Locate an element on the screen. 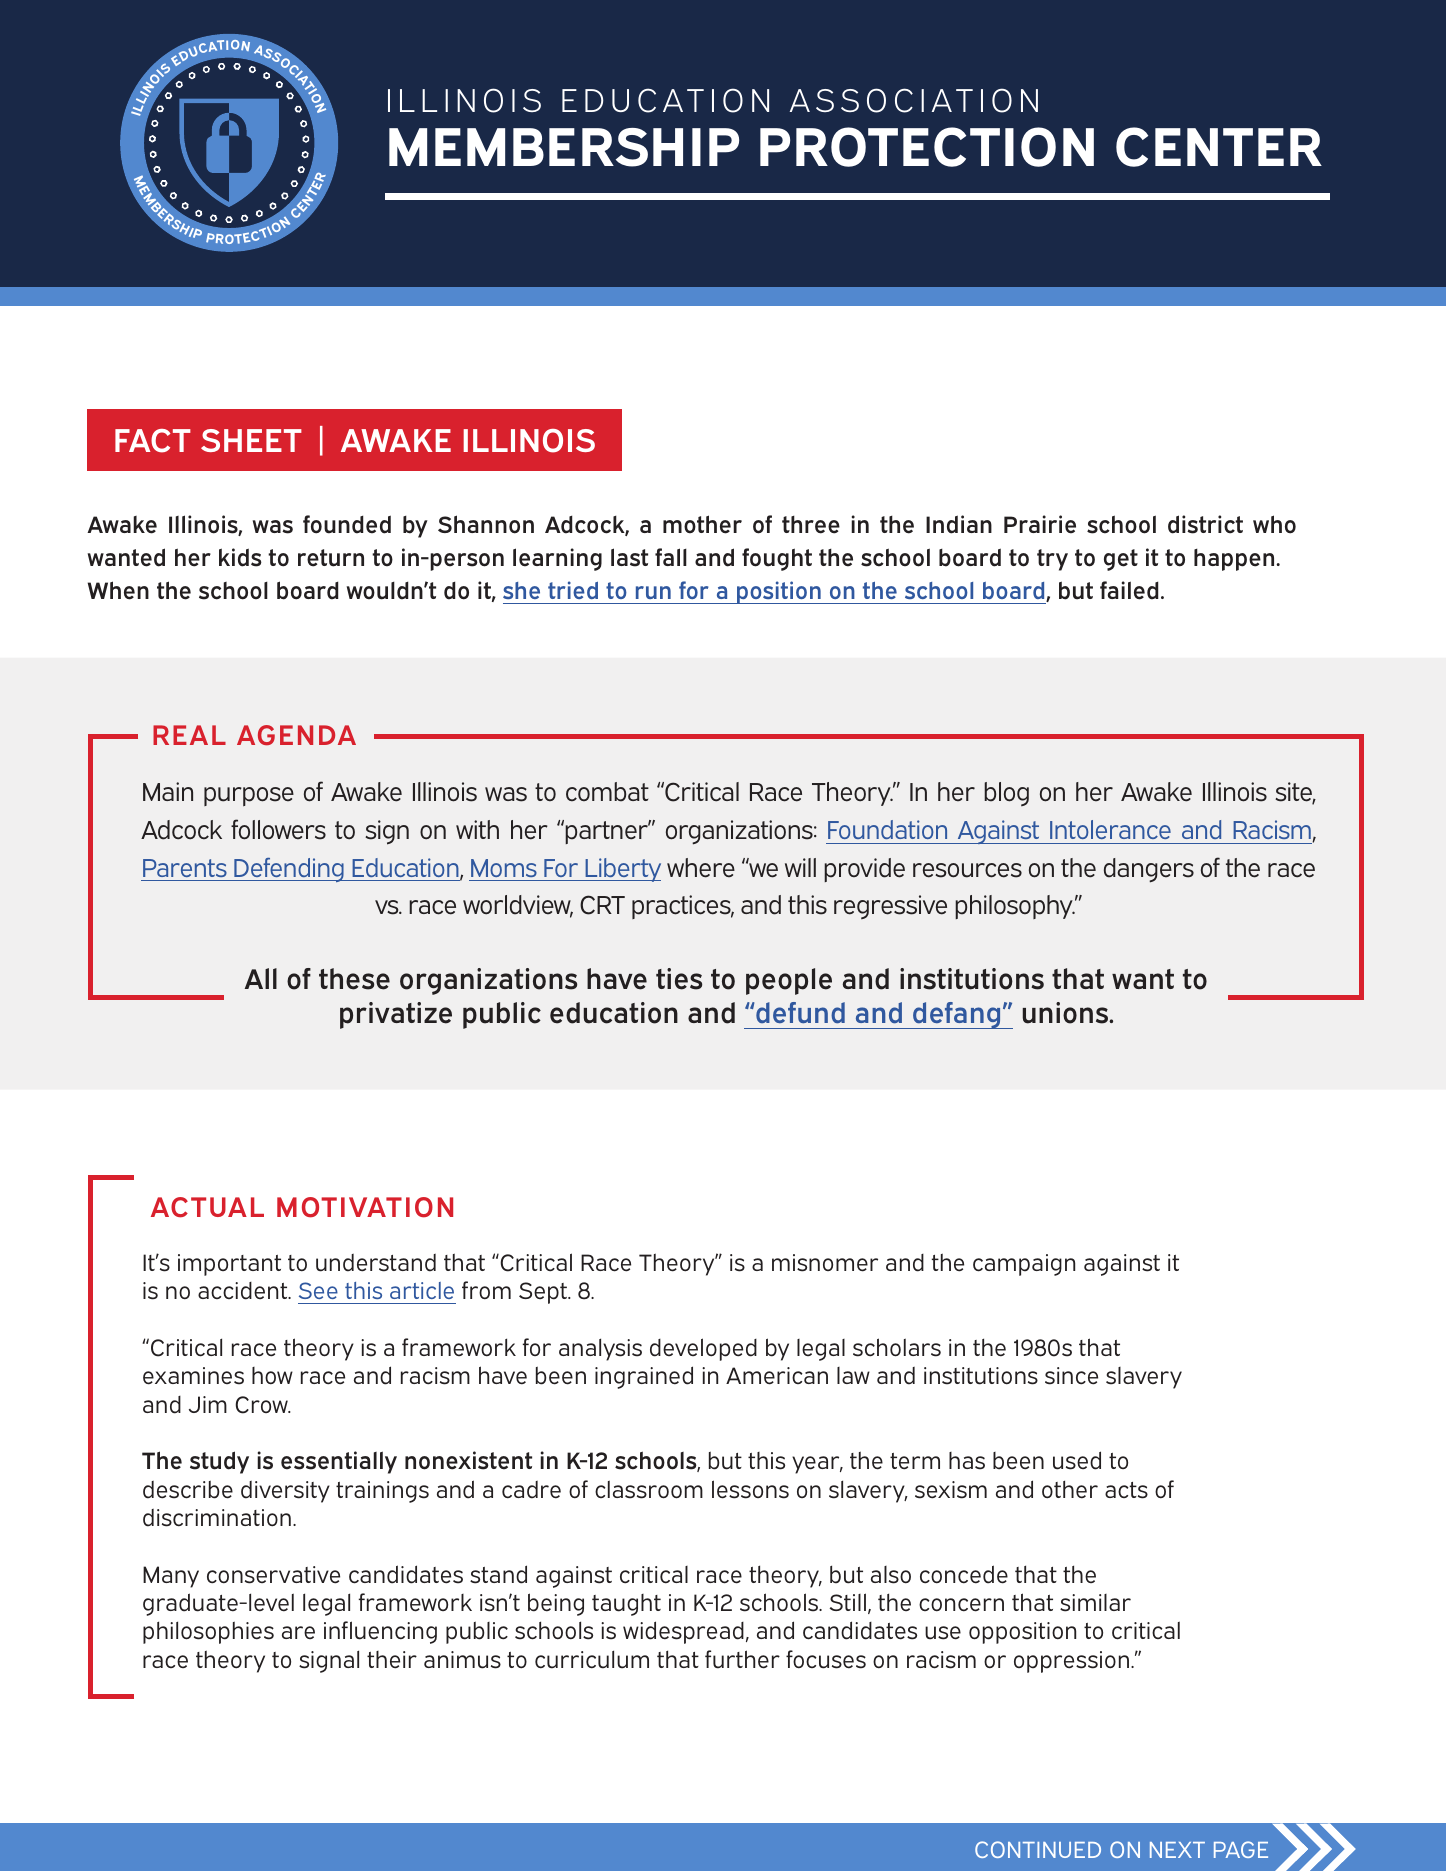 Image resolution: width=1446 pixels, height=1871 pixels. since is located at coordinates (1071, 1376).
